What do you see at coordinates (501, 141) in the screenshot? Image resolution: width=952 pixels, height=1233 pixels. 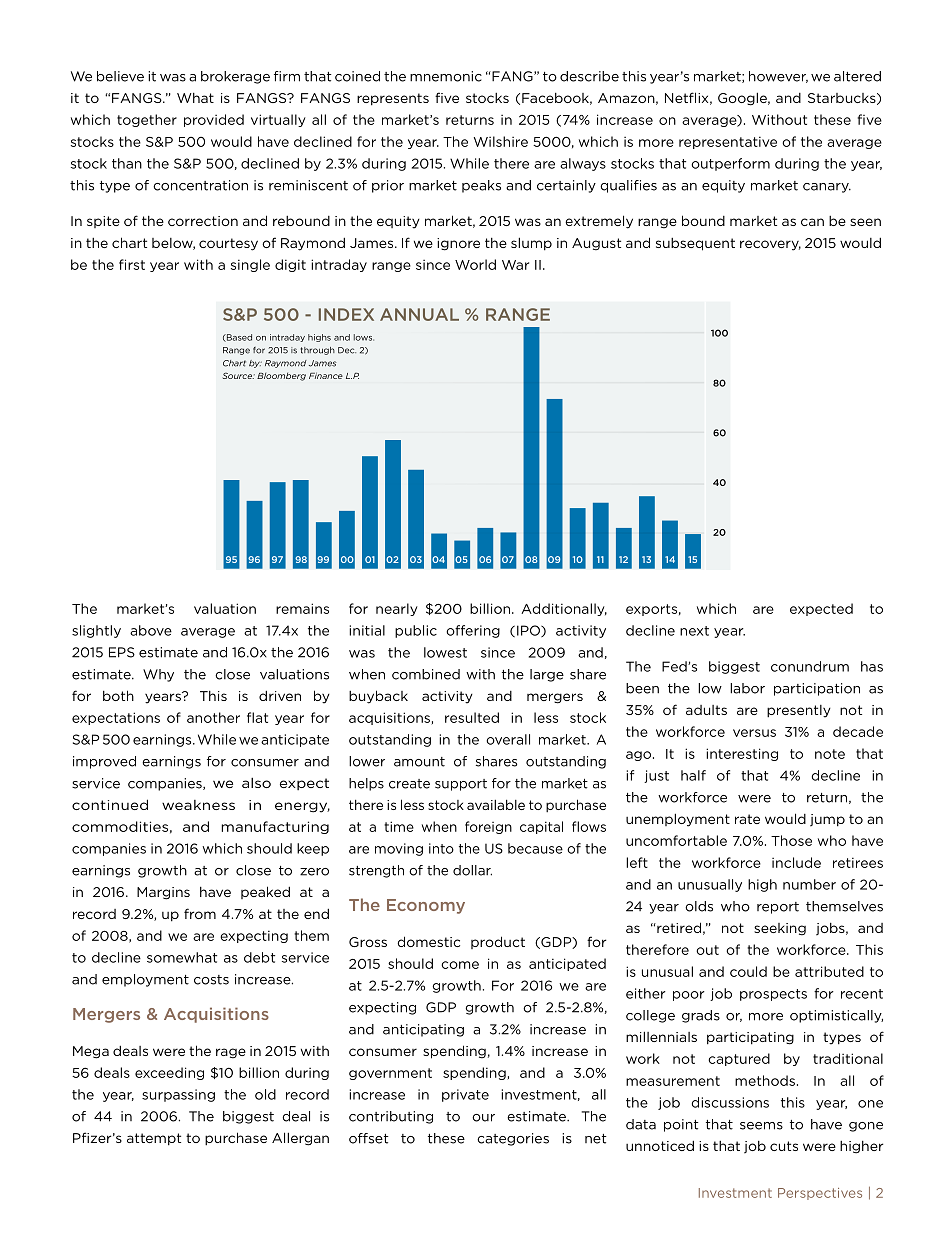 I see `Wilshire` at bounding box center [501, 141].
